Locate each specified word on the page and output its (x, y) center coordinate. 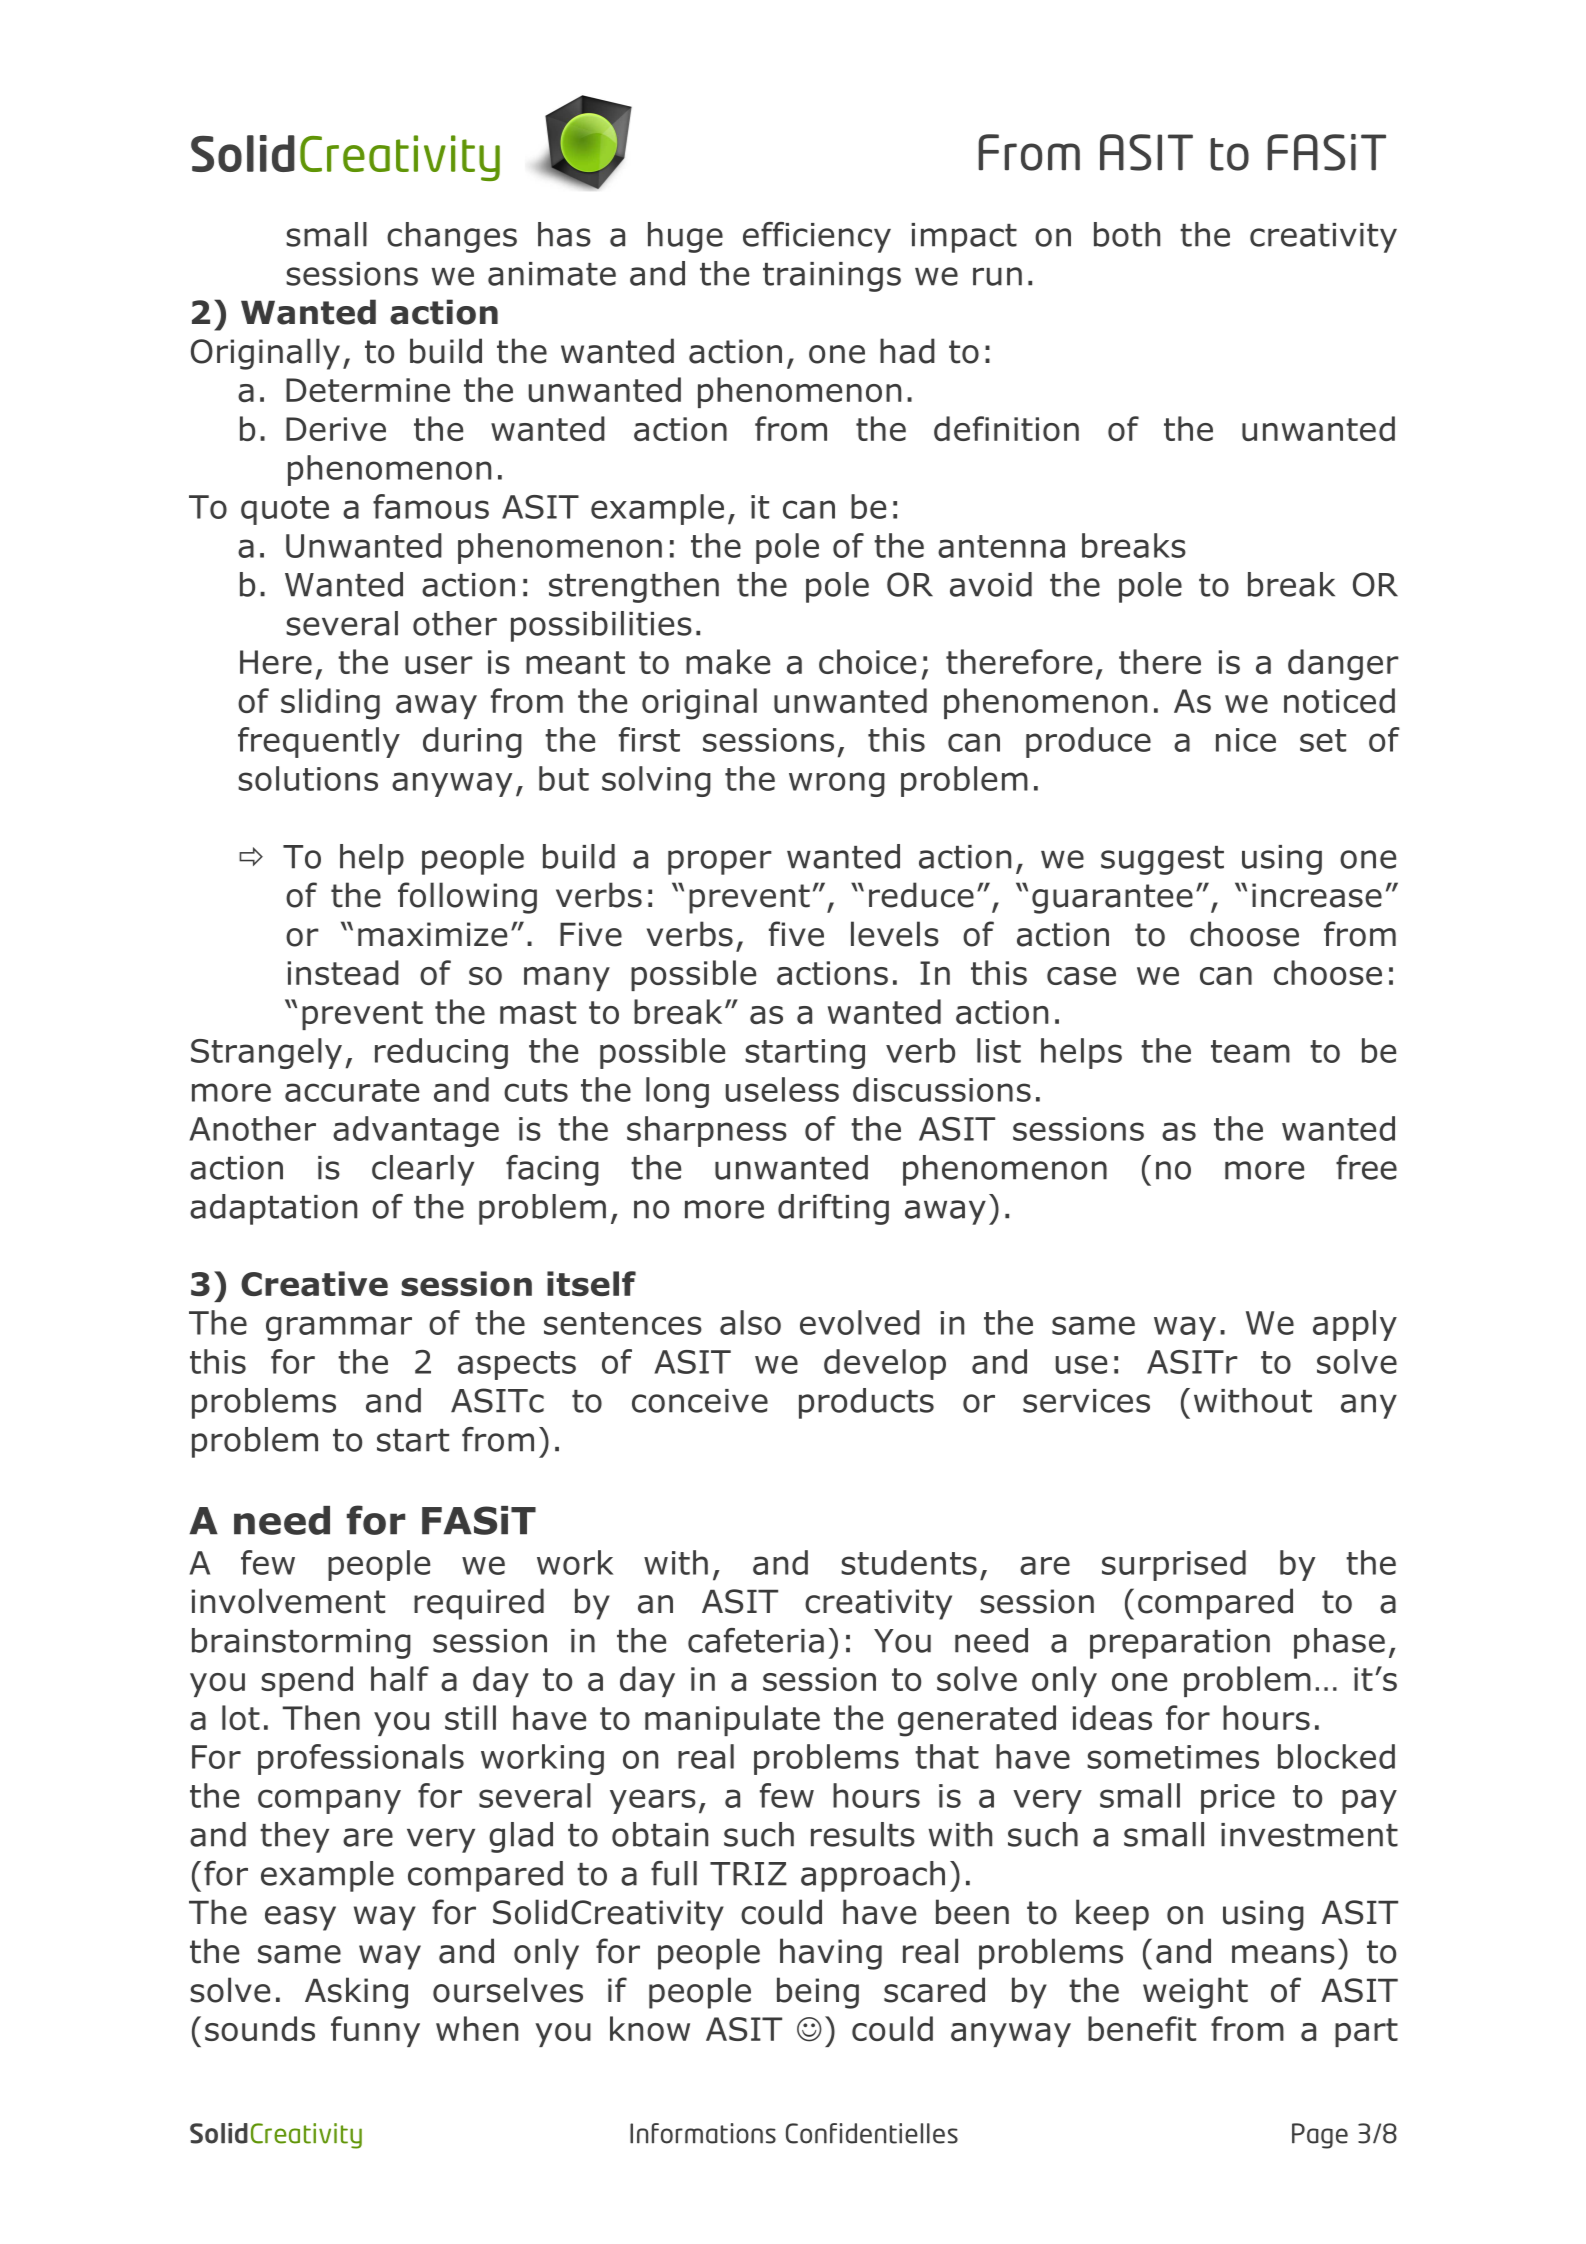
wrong (837, 784)
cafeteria (756, 1640)
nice (1246, 740)
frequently (319, 742)
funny (375, 2031)
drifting (833, 1209)
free (1366, 1167)
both (1127, 234)
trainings (832, 277)
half (400, 1678)
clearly (423, 1170)
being (818, 1993)
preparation (1180, 1644)
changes (452, 237)
